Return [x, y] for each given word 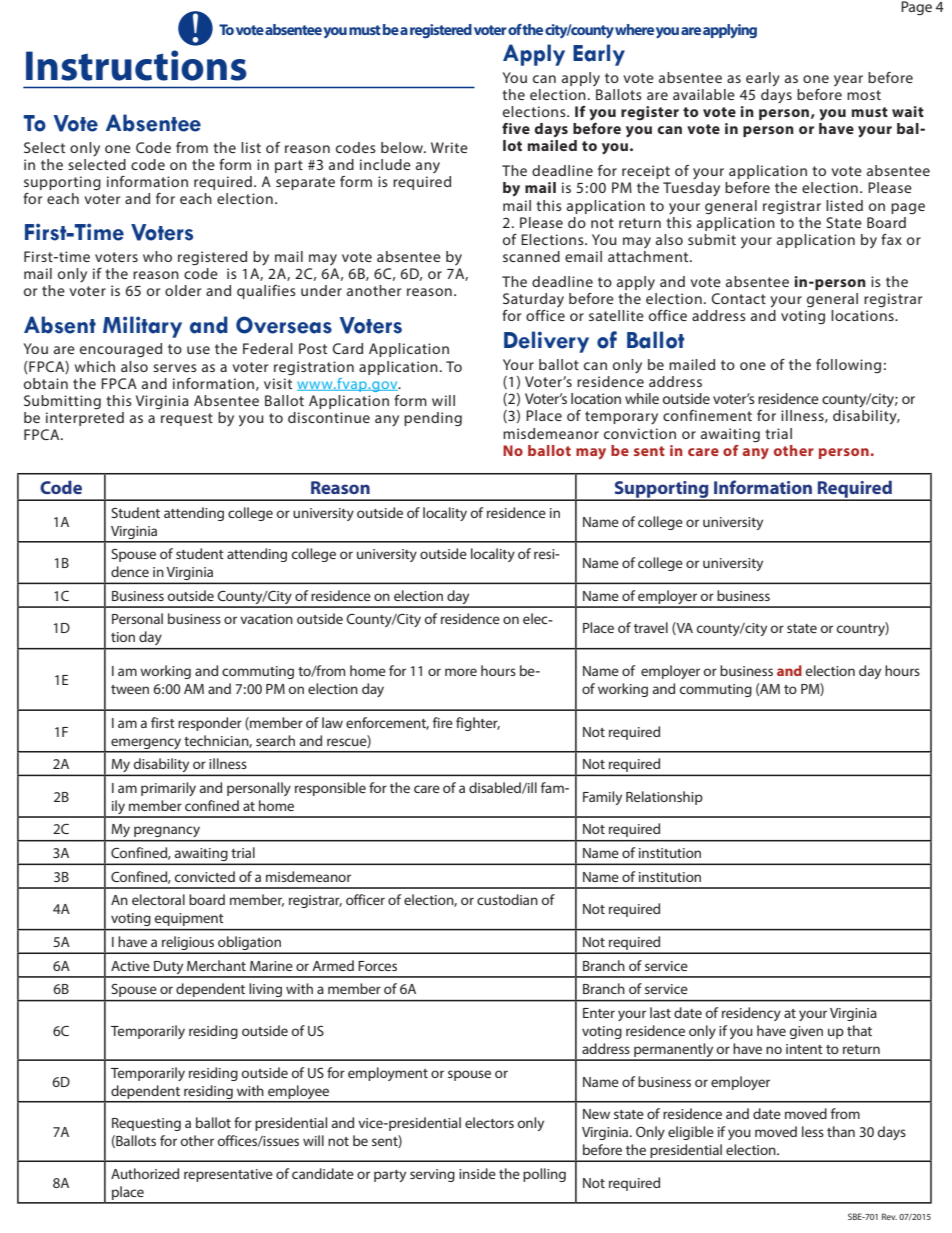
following [848, 366]
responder [210, 724]
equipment [189, 919]
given [806, 1032]
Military [142, 327]
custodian [507, 899]
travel [651, 627]
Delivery [546, 342]
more [461, 672]
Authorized [145, 1173]
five [516, 128]
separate [305, 183]
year [848, 80]
